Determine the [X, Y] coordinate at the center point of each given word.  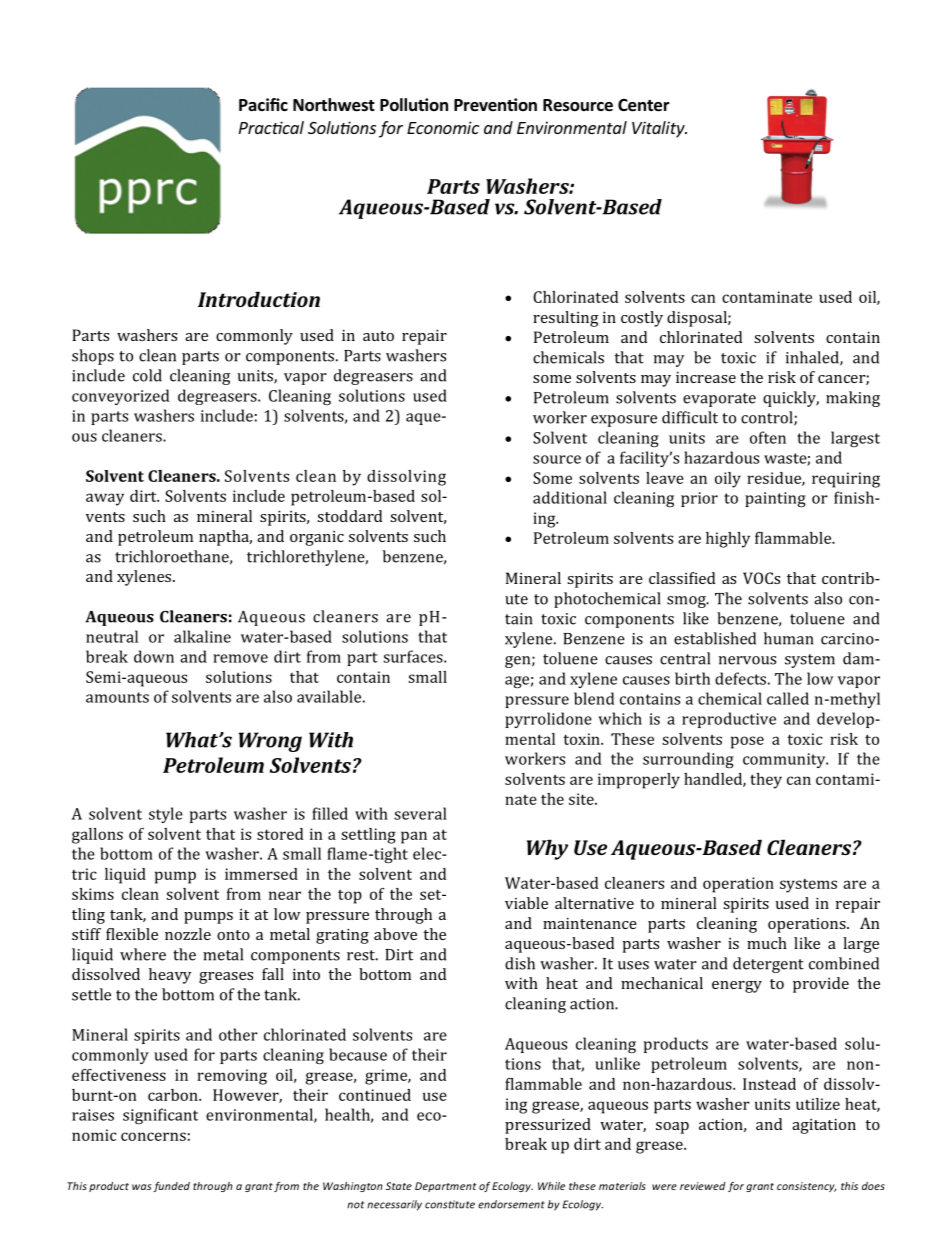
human [788, 638]
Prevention [495, 105]
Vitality [659, 129]
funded [171, 1187]
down [154, 656]
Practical [271, 127]
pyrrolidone [548, 720]
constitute [450, 1204]
